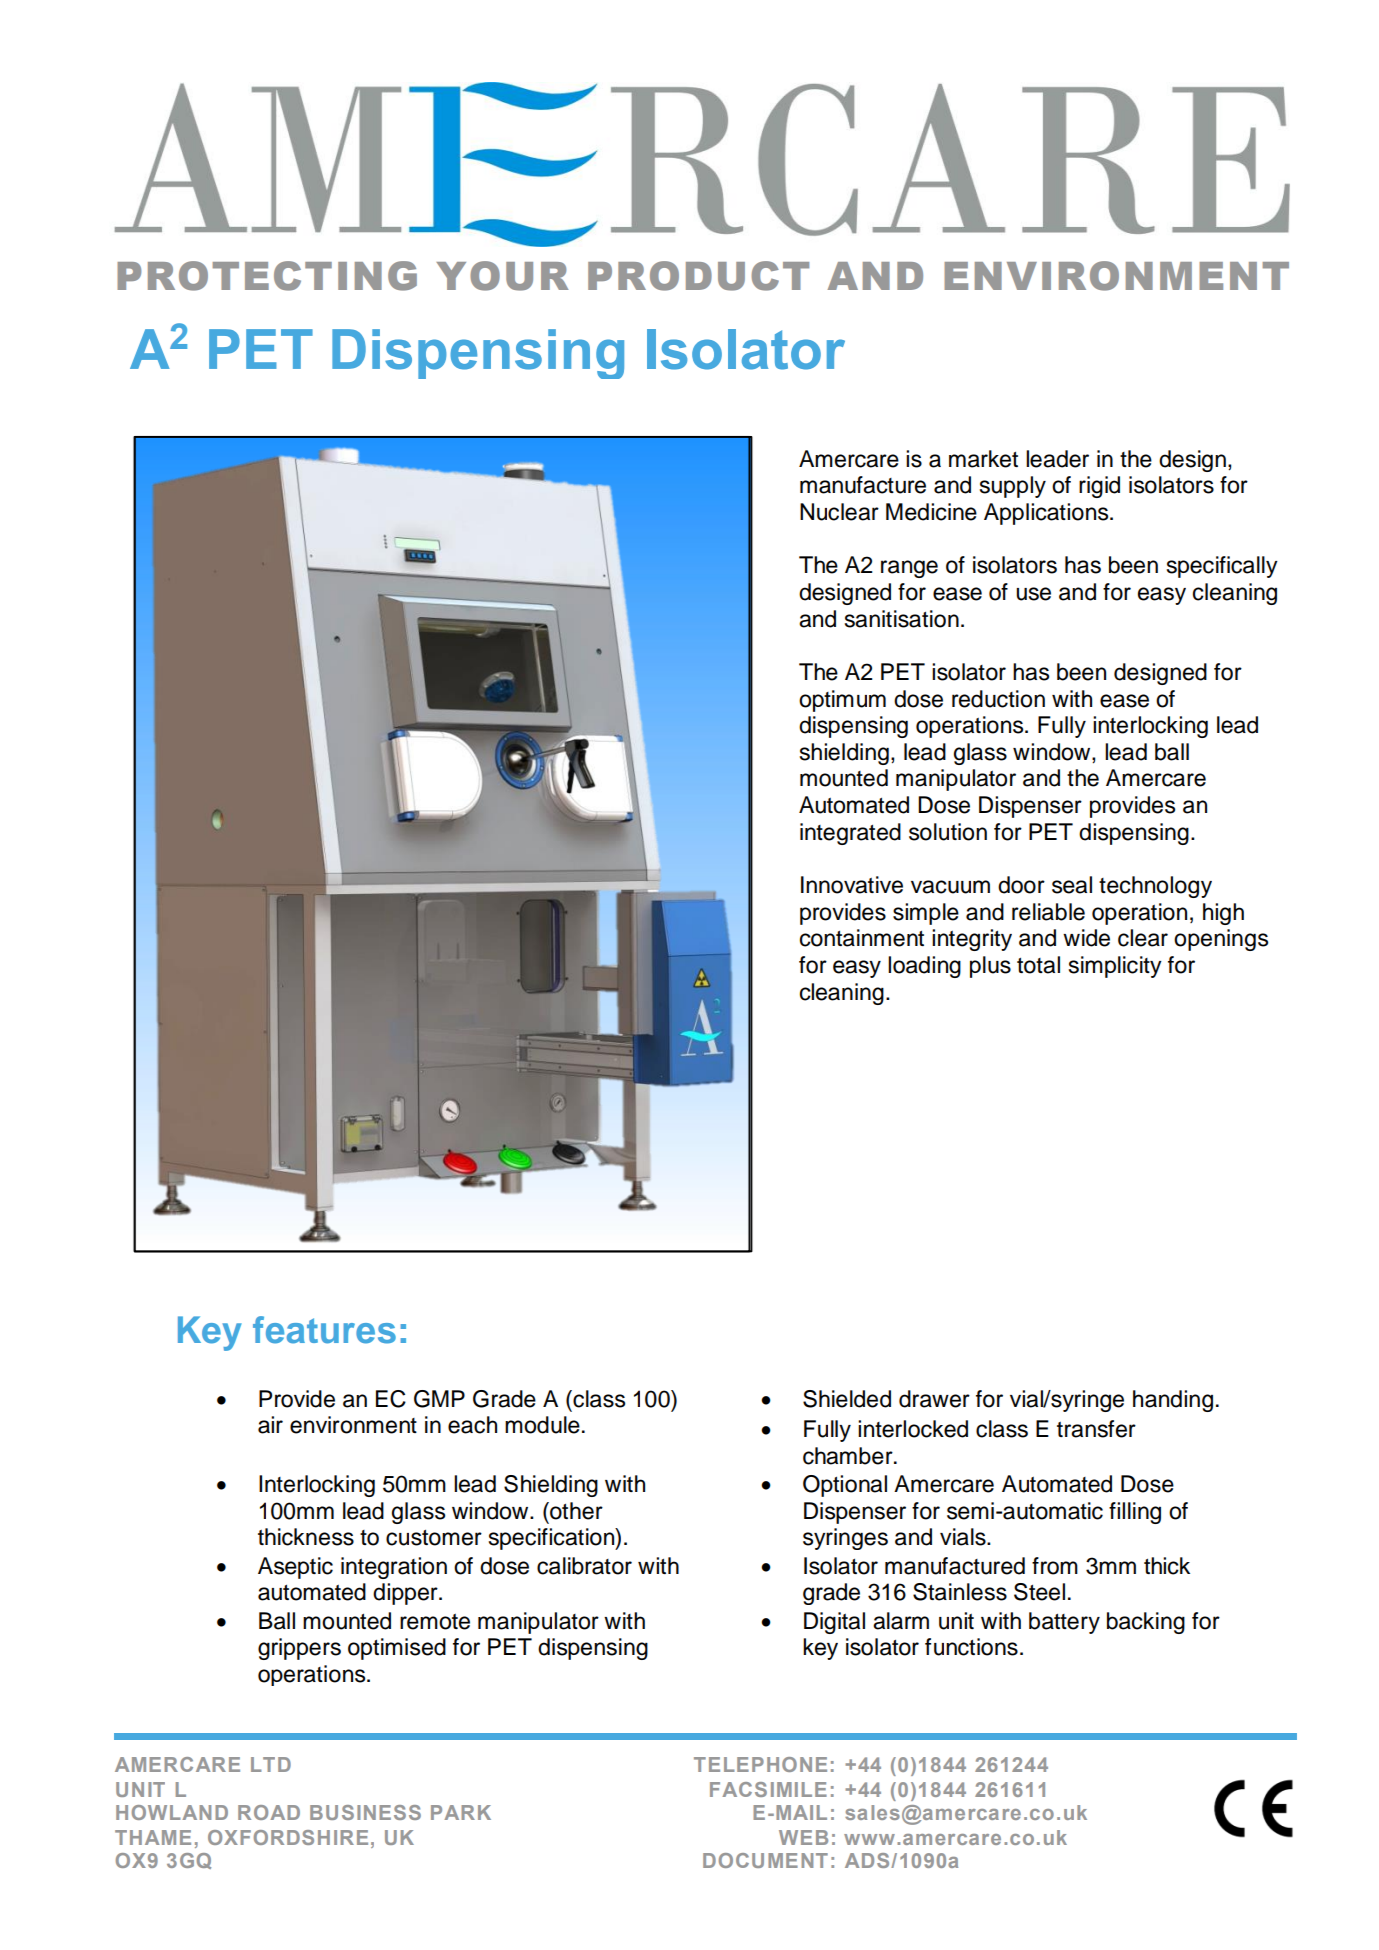 The width and height of the document is (1379, 1950). I want to click on Shielded, so click(847, 1399).
